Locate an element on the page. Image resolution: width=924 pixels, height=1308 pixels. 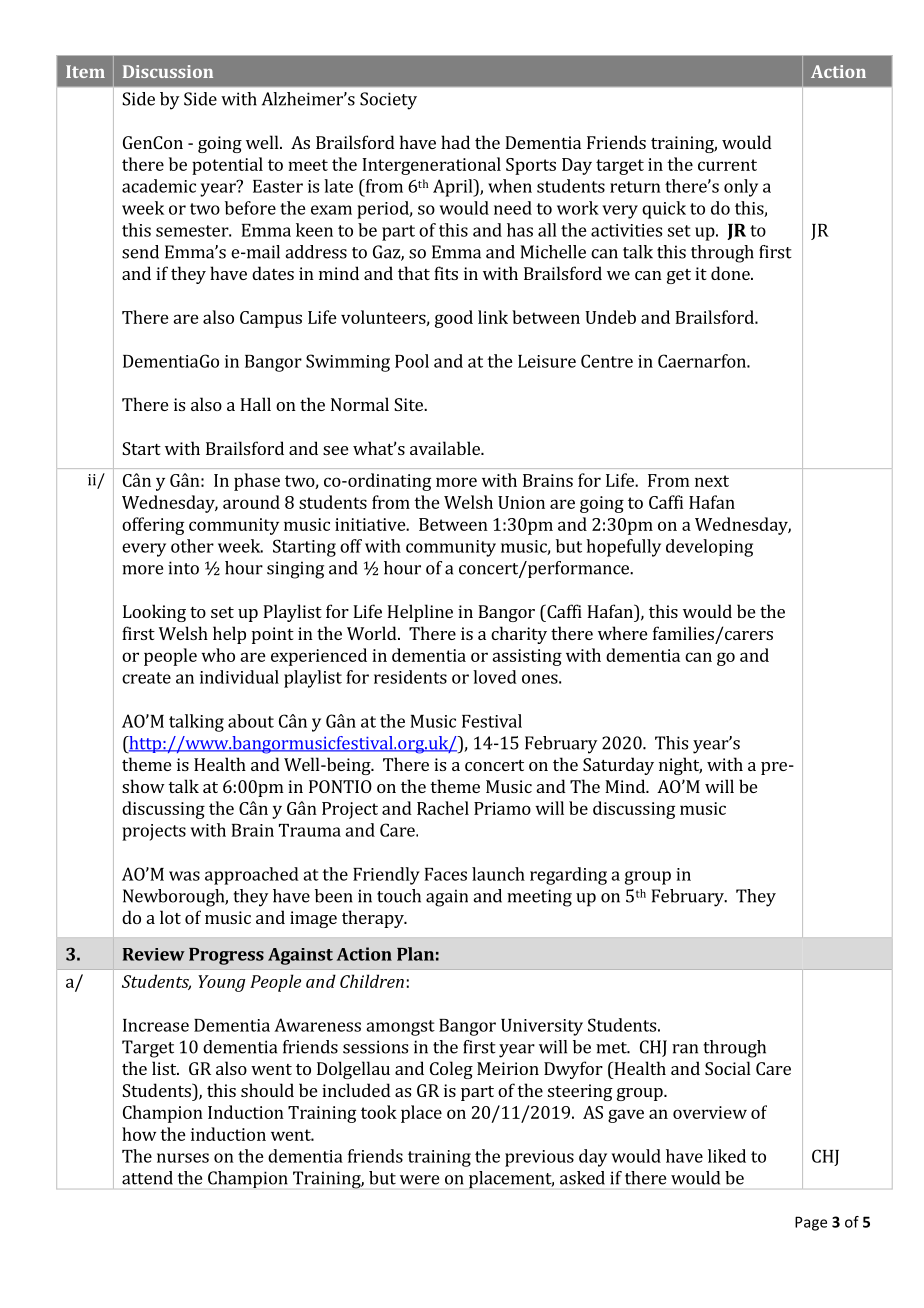
were is located at coordinates (419, 1180).
